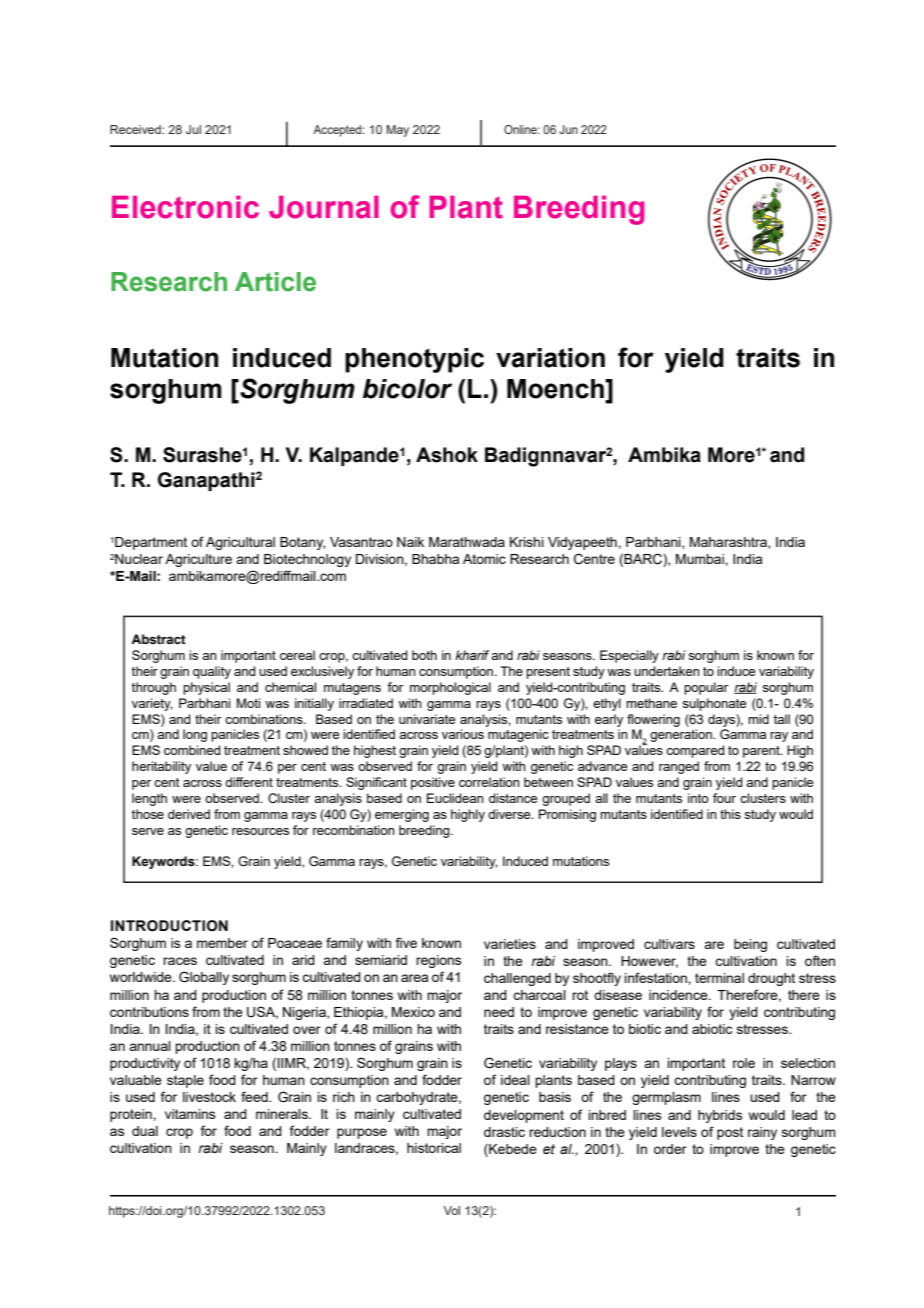  I want to click on vitamins, so click(190, 1114).
